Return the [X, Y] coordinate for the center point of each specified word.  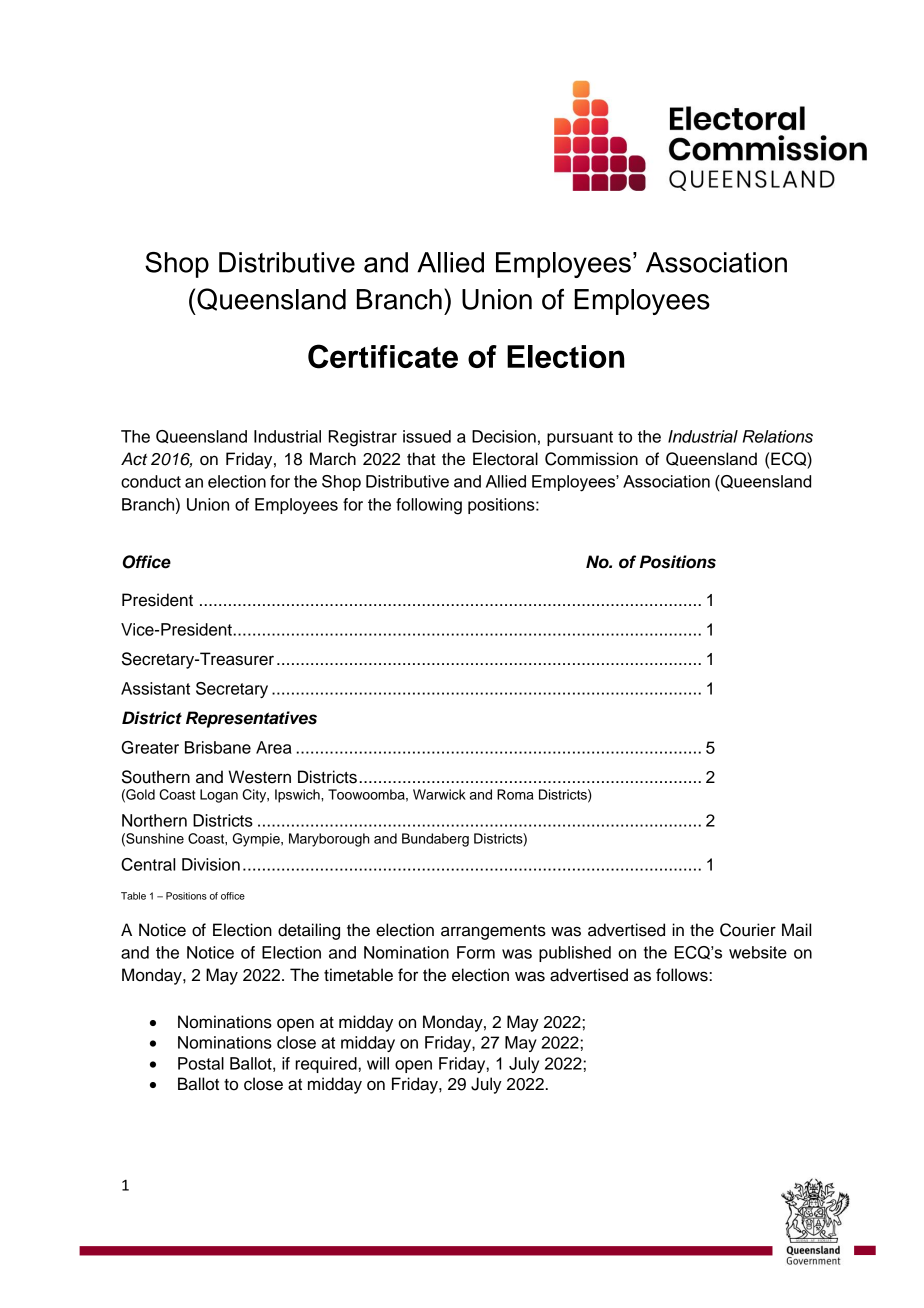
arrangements [493, 932]
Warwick [439, 794]
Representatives [251, 719]
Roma [515, 794]
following [429, 506]
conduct [151, 481]
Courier [748, 930]
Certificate [383, 356]
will [378, 1063]
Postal [201, 1063]
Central [148, 864]
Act [134, 459]
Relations [778, 436]
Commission [591, 459]
